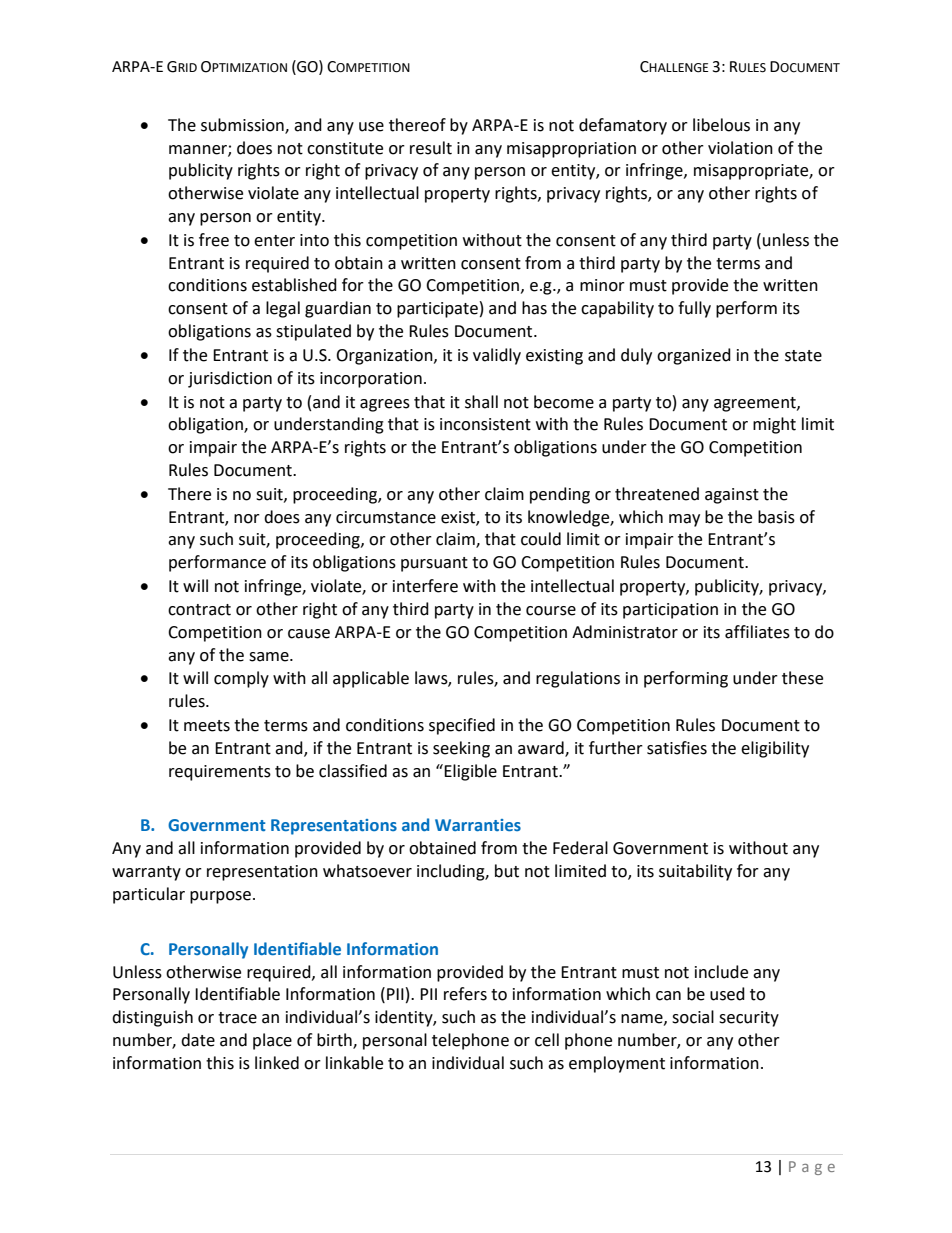 Image resolution: width=952 pixels, height=1233 pixels. I want to click on specified, so click(462, 726).
